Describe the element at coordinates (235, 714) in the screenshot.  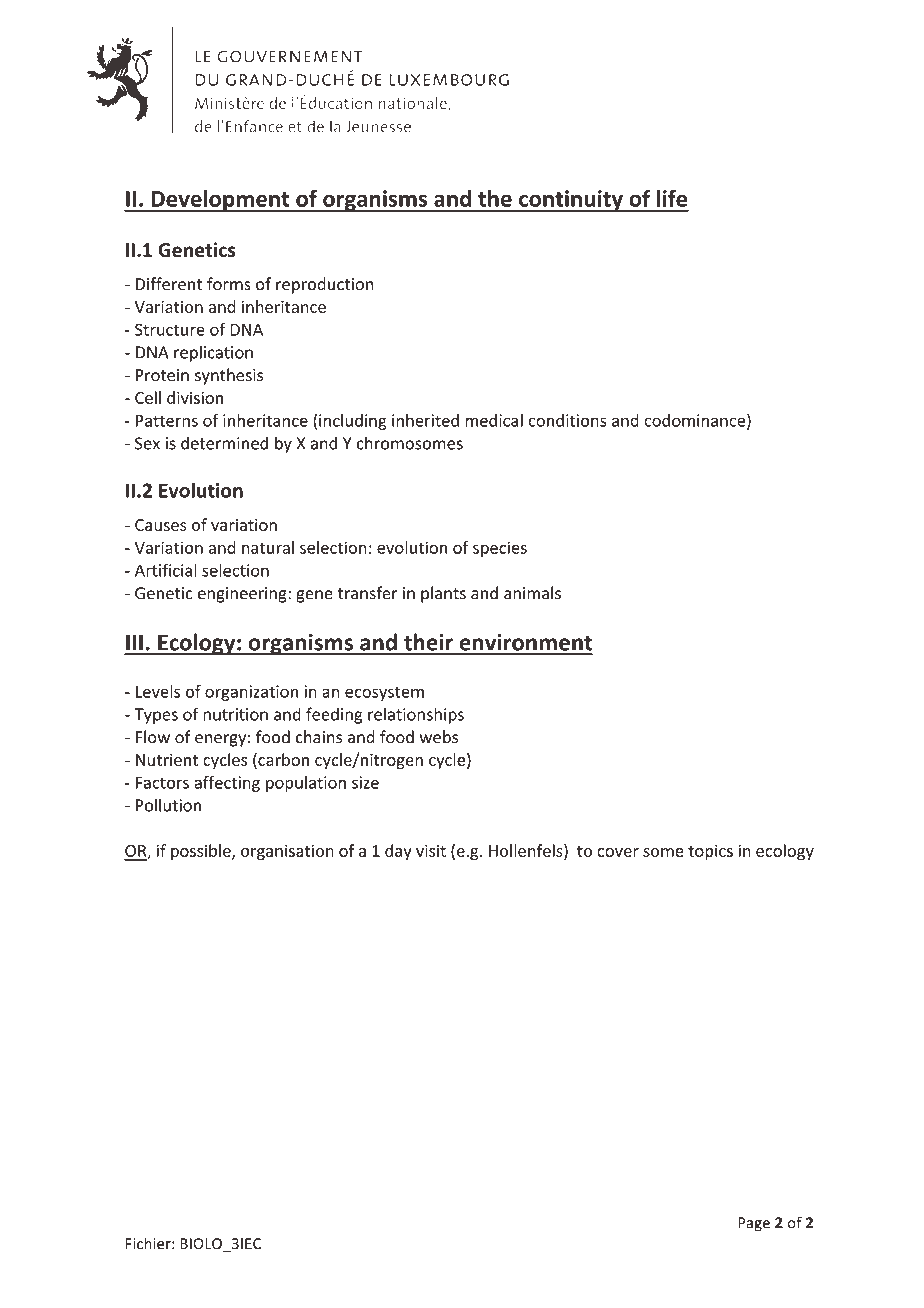
I see `nutrition` at that location.
